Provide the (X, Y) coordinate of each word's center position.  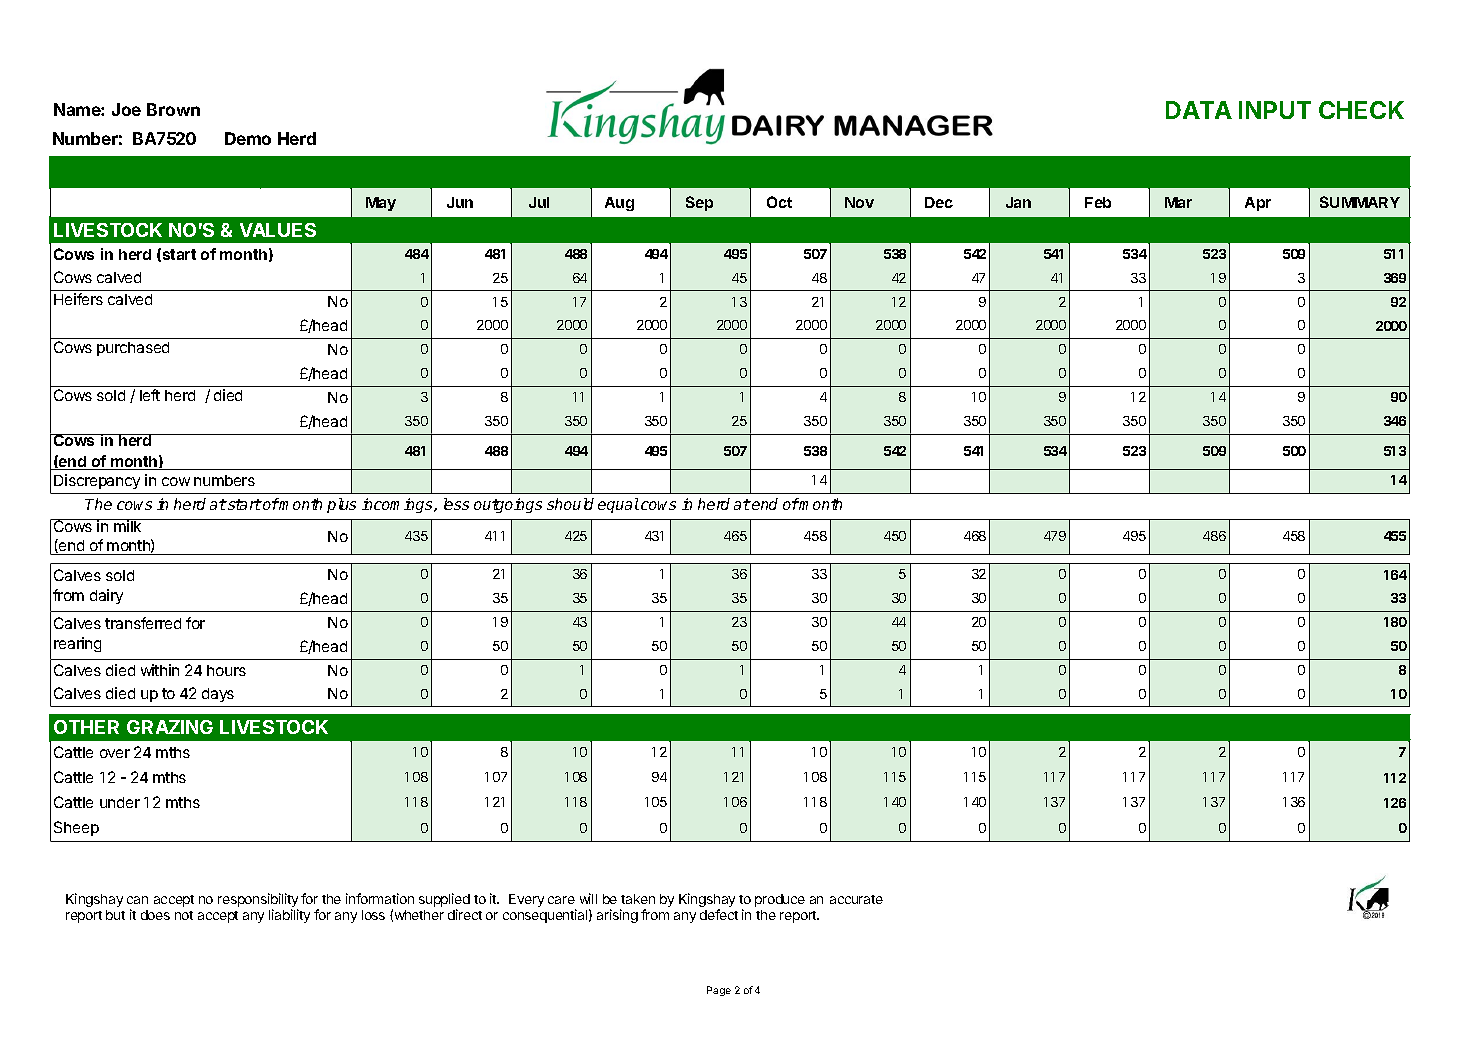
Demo (248, 138)
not (184, 915)
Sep (699, 203)
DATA (1199, 110)
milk (128, 525)
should (570, 504)
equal (618, 505)
